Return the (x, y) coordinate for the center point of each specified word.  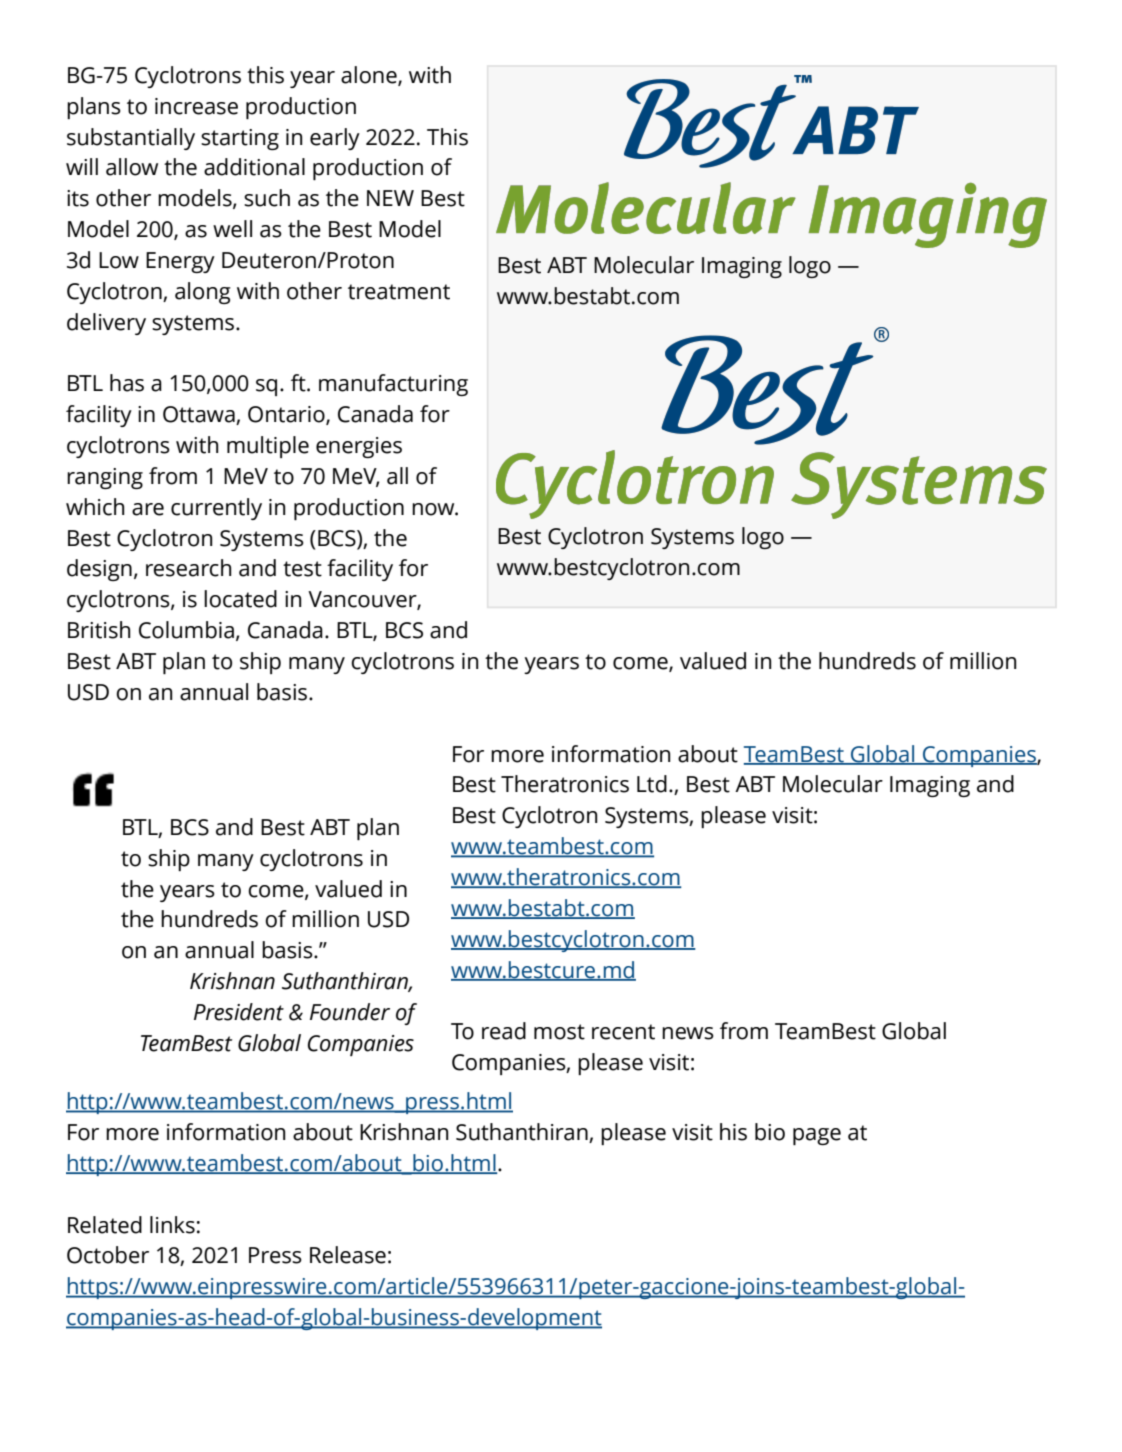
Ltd (652, 784)
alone (370, 75)
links (172, 1225)
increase (196, 106)
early (335, 139)
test (302, 569)
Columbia (186, 630)
